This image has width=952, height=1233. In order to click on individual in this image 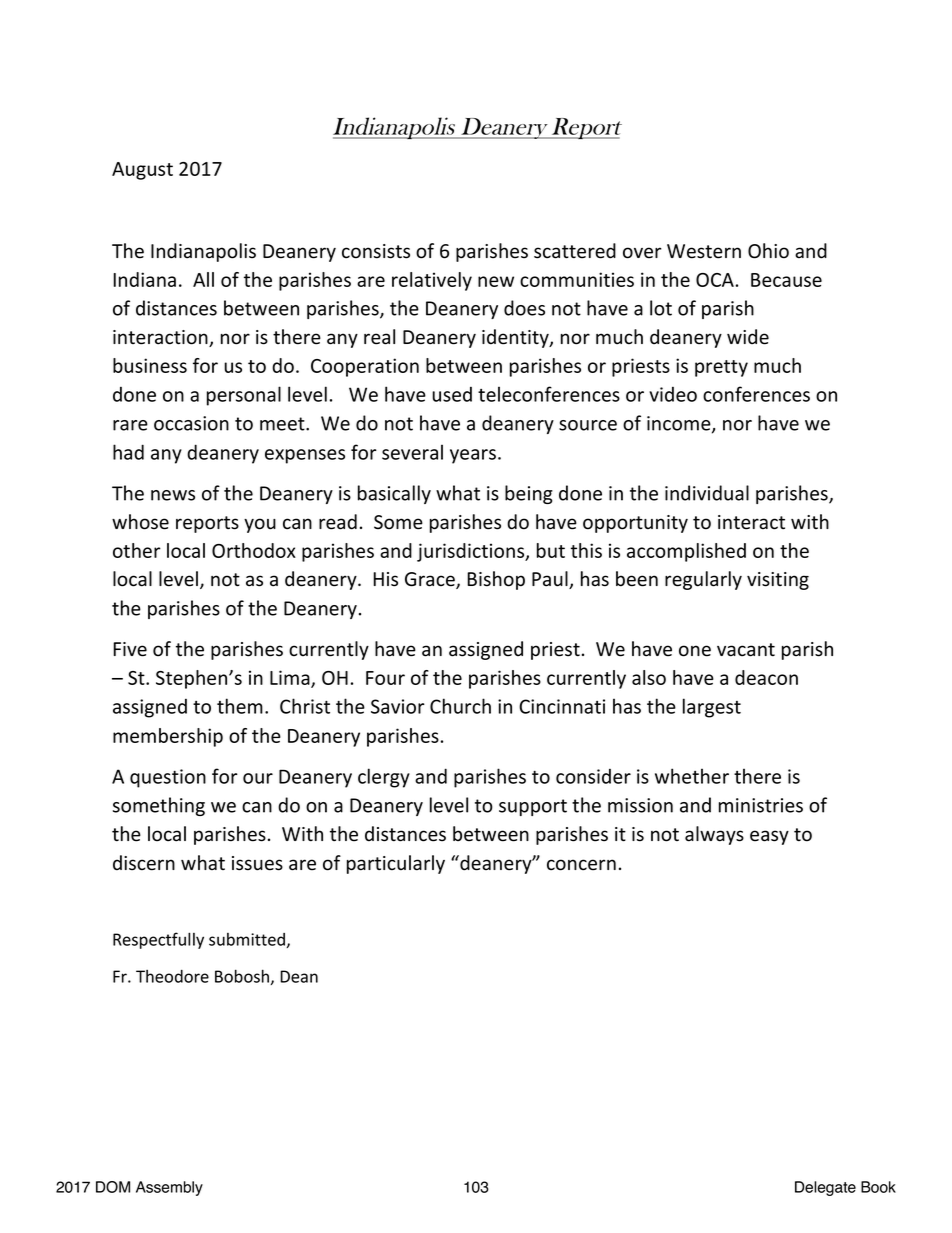, I will do `click(707, 493)`.
